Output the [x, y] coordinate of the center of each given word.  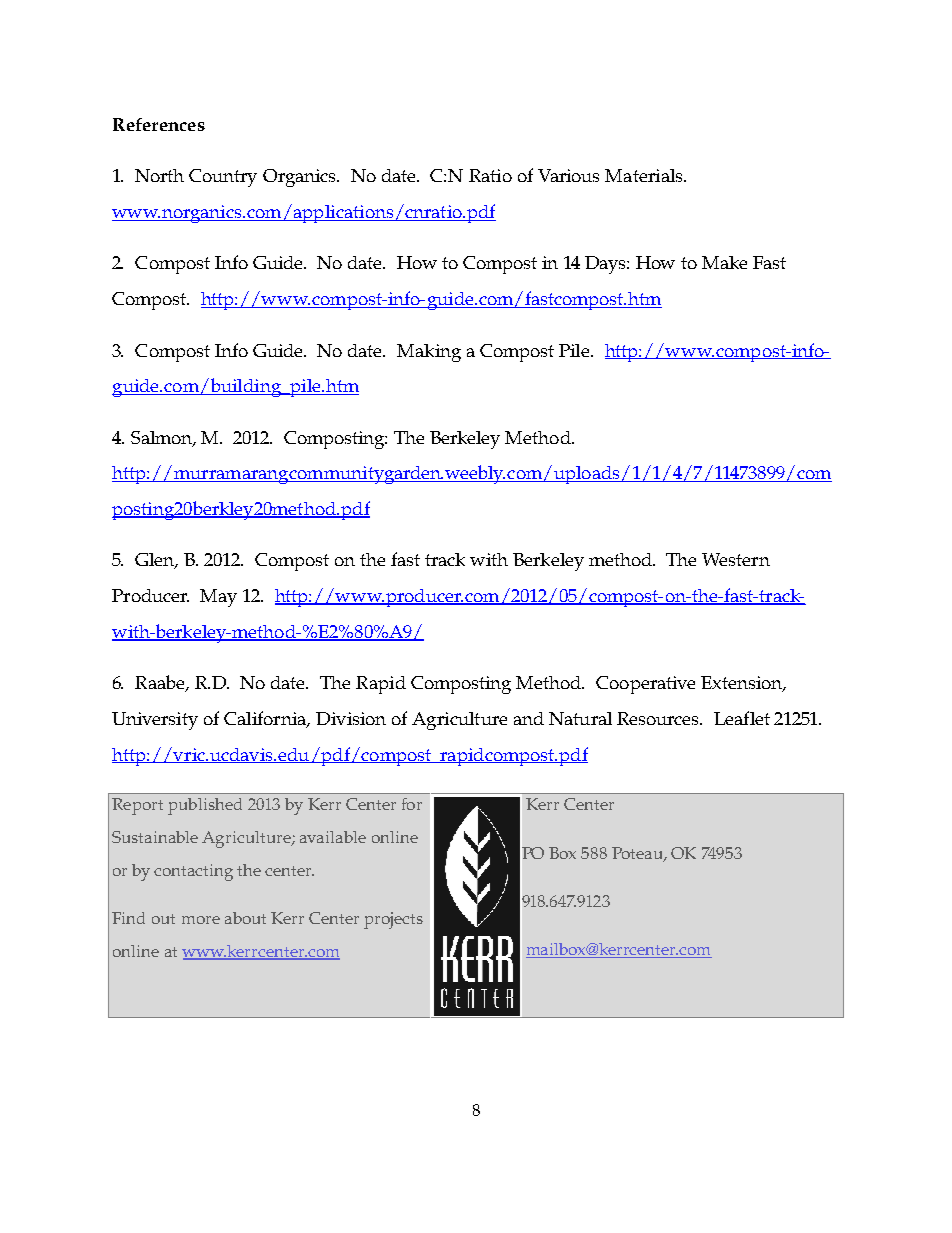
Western [736, 559]
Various [568, 175]
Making [429, 353]
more [201, 920]
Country [223, 178]
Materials [645, 175]
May [218, 598]
